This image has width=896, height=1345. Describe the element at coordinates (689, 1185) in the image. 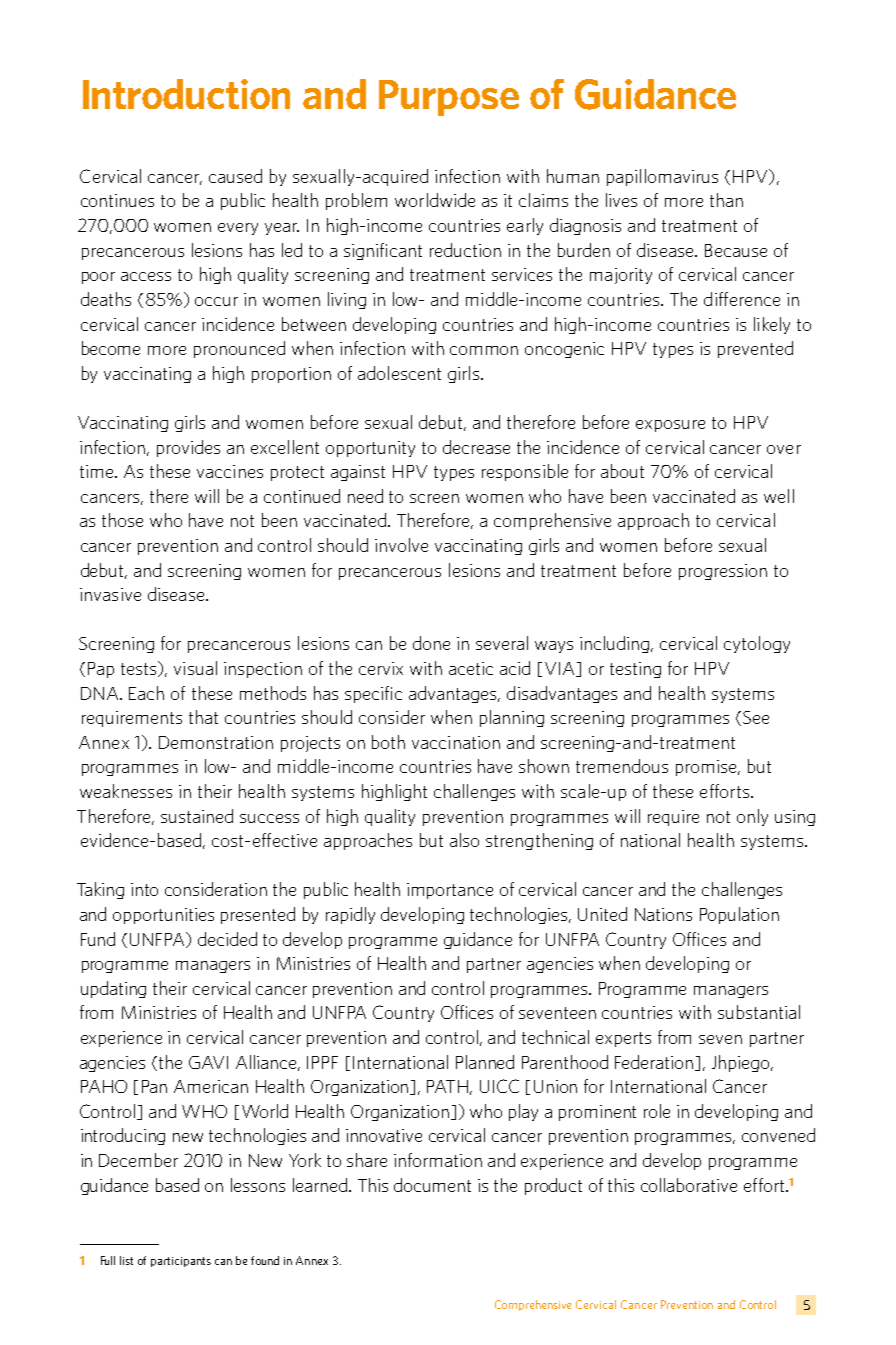

I see `collaborative` at that location.
